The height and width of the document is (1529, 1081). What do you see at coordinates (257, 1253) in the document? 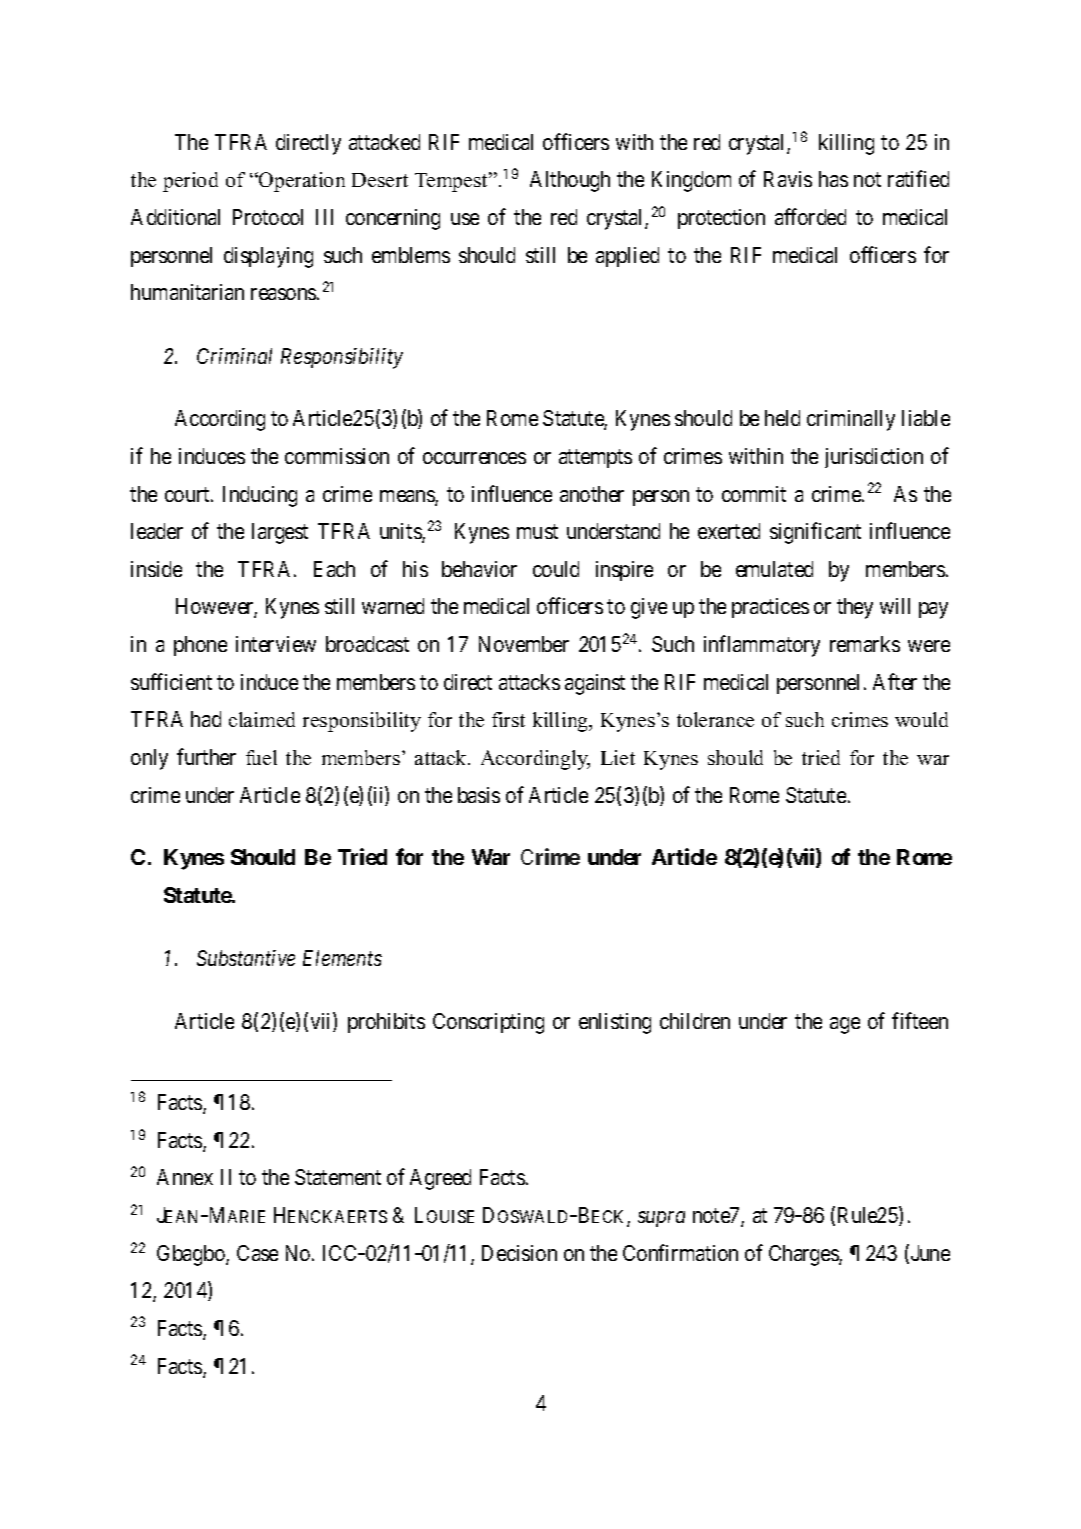
I see `Case` at bounding box center [257, 1253].
